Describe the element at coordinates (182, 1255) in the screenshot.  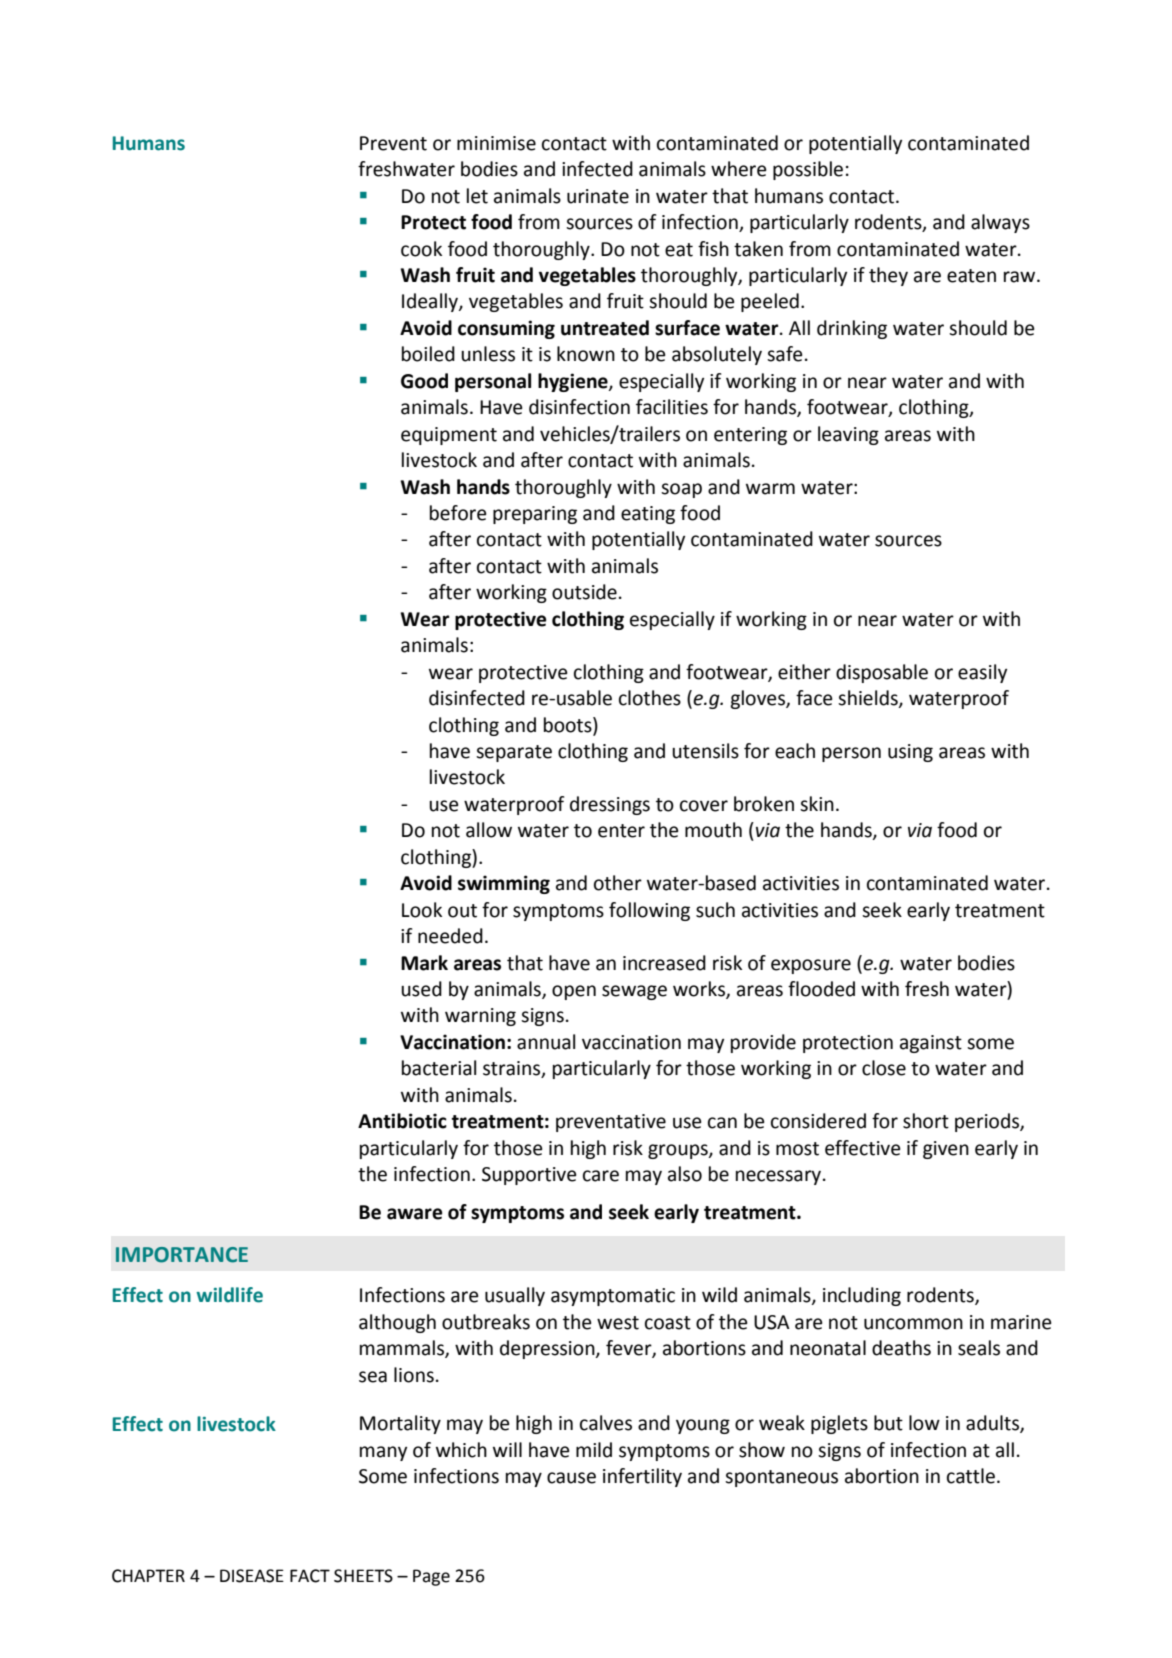
I see `IMPORTANCE` at that location.
